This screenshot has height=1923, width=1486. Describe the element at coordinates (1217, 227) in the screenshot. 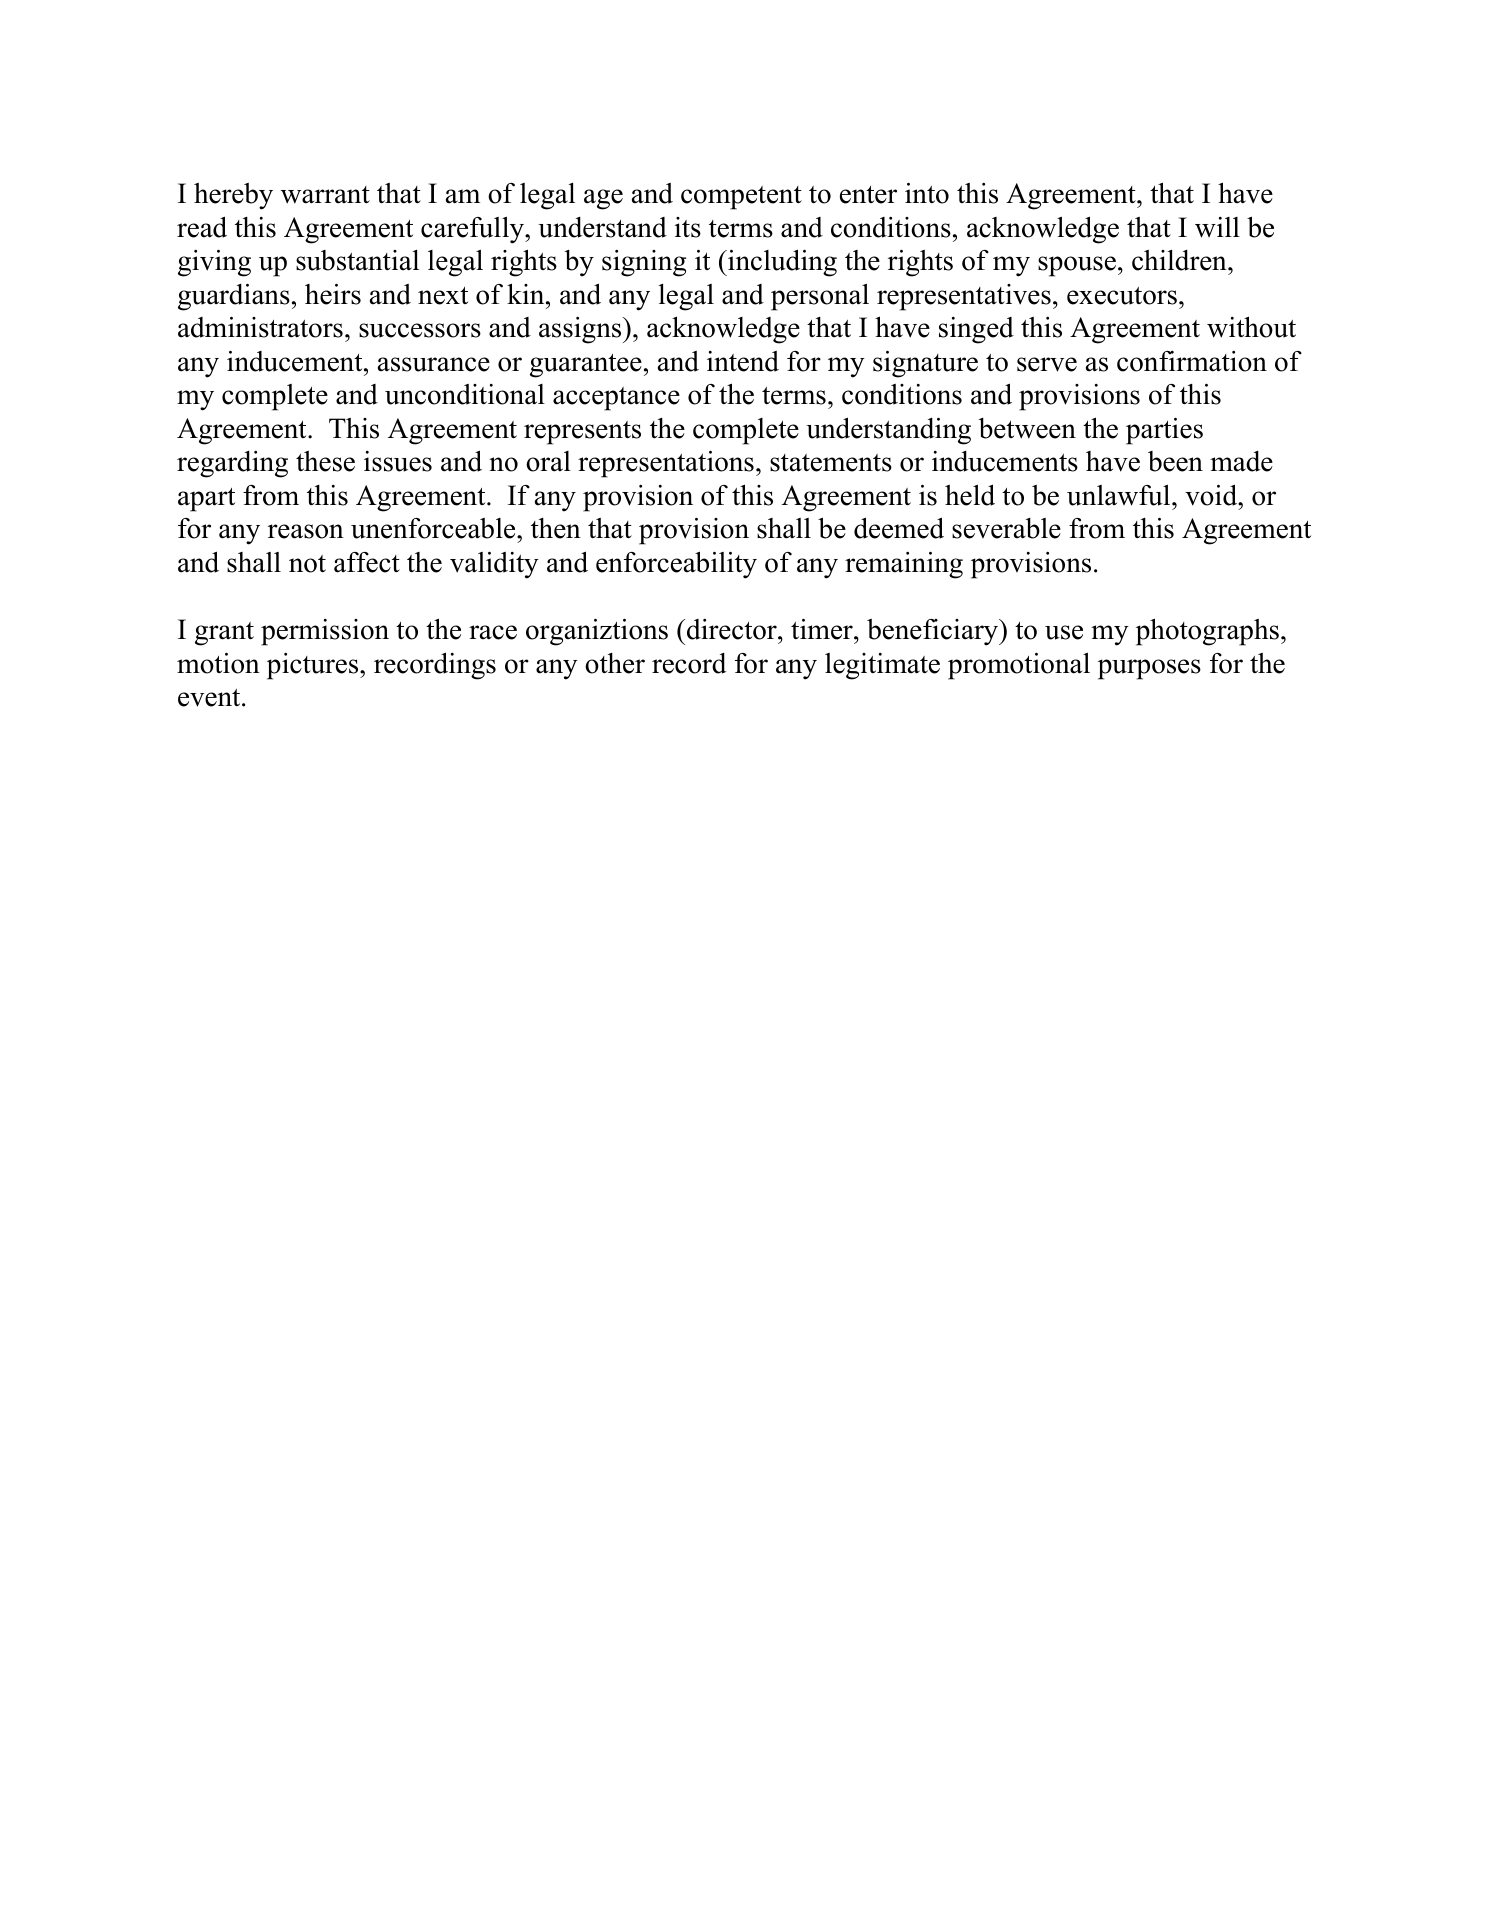

I see `will` at that location.
